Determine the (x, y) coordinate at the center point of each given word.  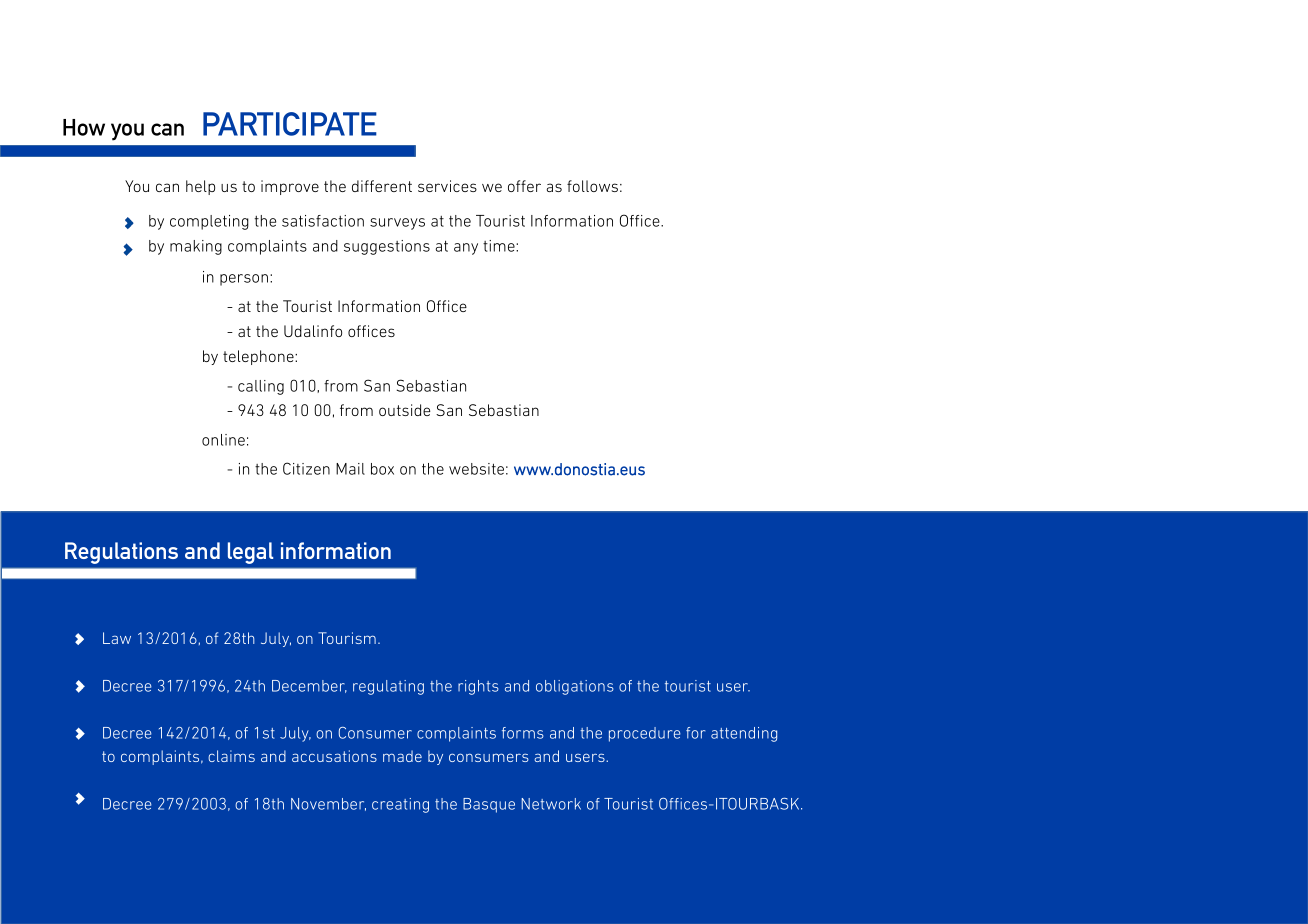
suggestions (387, 247)
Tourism (347, 638)
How (84, 127)
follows (592, 186)
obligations (575, 687)
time (500, 246)
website (476, 469)
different (382, 186)
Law (117, 638)
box (382, 469)
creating (400, 805)
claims (231, 756)
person (244, 280)
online (223, 440)
